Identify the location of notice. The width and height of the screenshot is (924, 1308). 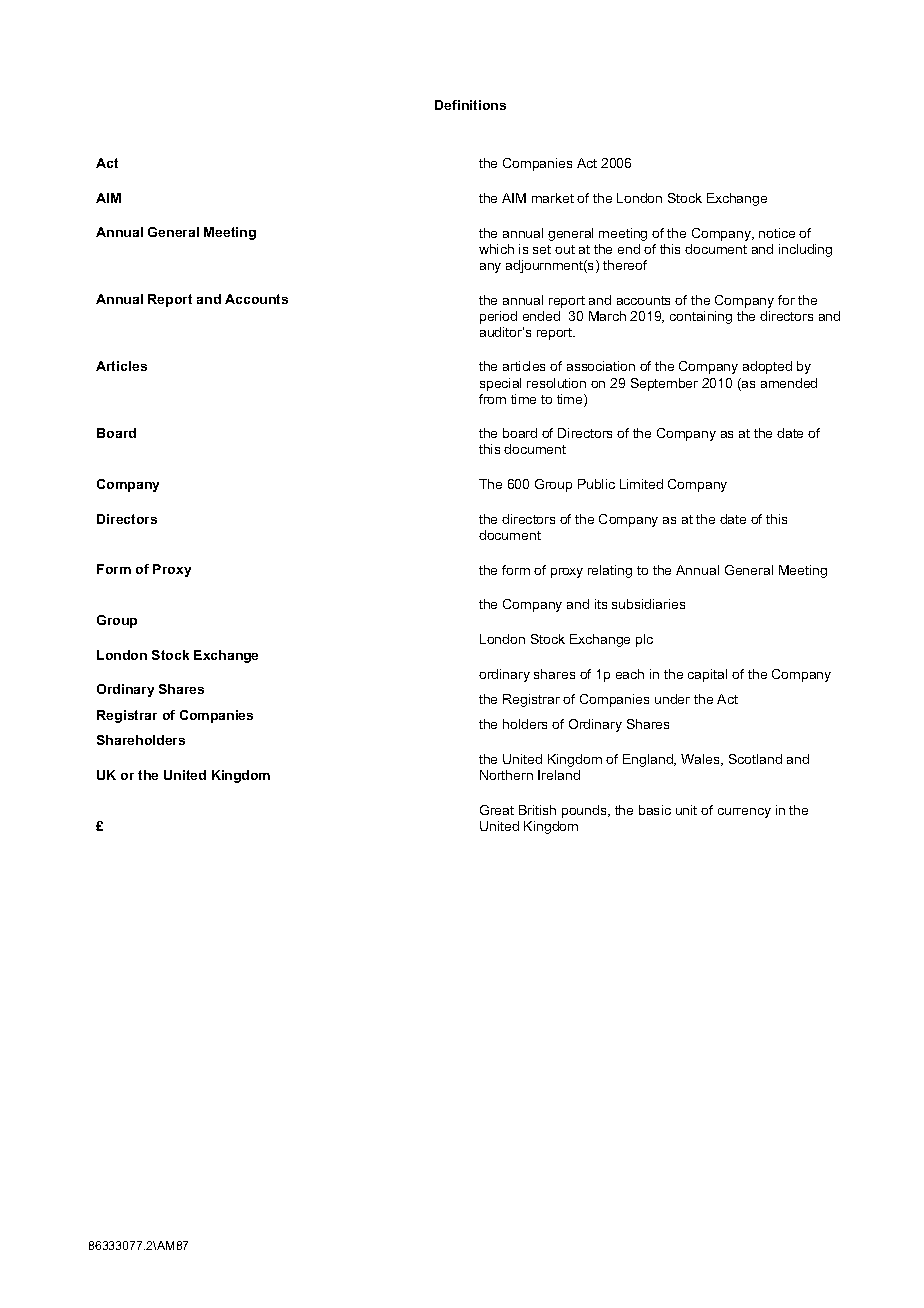
(777, 233).
